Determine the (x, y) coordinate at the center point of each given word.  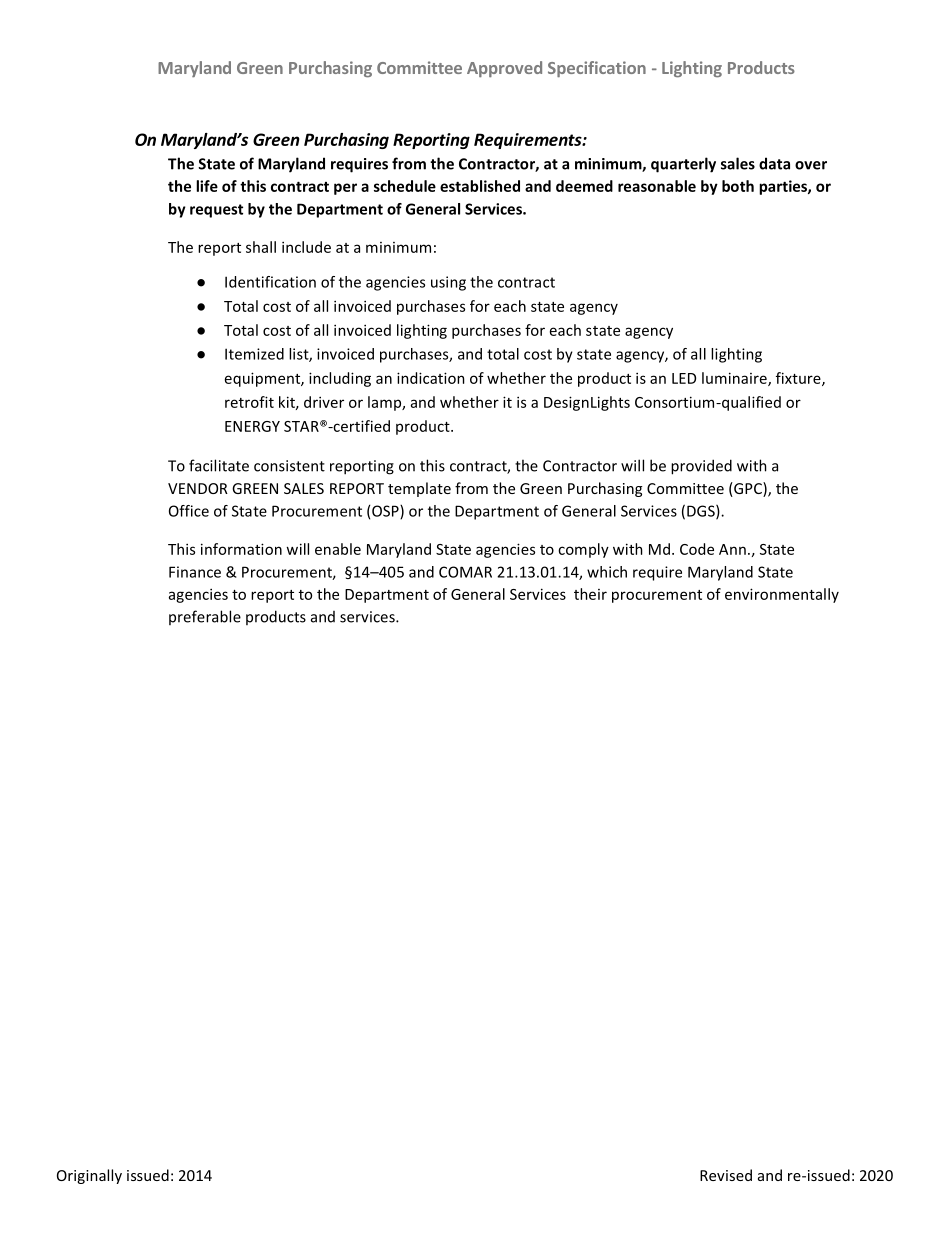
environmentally (782, 595)
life (207, 186)
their (590, 594)
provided (701, 467)
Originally (89, 1176)
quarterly (683, 165)
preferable (205, 617)
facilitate (219, 465)
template (419, 489)
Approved (504, 69)
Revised (726, 1175)
